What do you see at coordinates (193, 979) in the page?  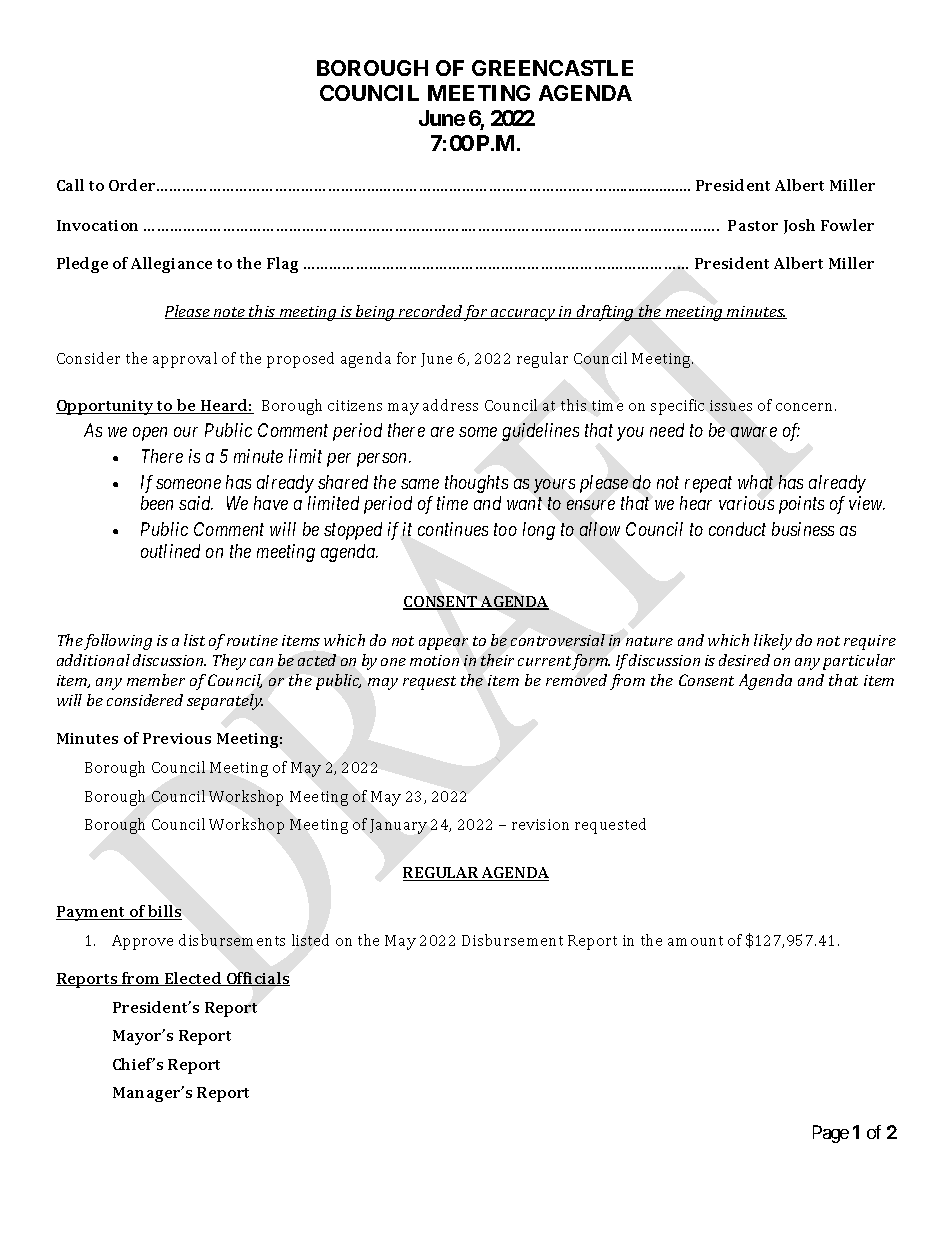 I see `Elected` at bounding box center [193, 979].
